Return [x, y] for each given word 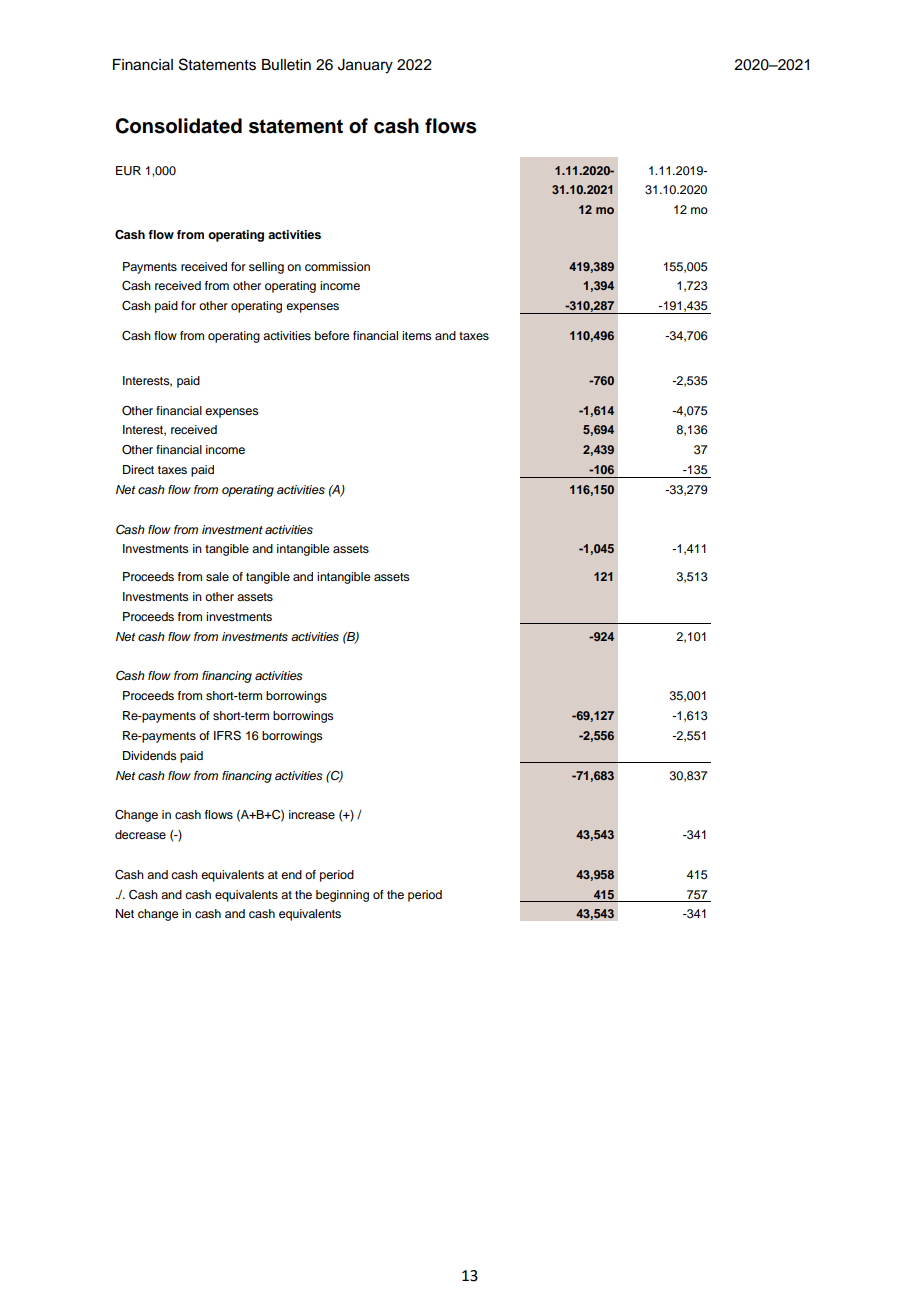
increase [312, 814]
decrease [140, 834]
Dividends [150, 755]
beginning [342, 896]
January [365, 66]
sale [217, 576]
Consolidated [178, 126]
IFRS [227, 736]
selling [266, 268]
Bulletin [286, 65]
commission [337, 266]
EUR [128, 171]
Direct [138, 469]
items [417, 335]
